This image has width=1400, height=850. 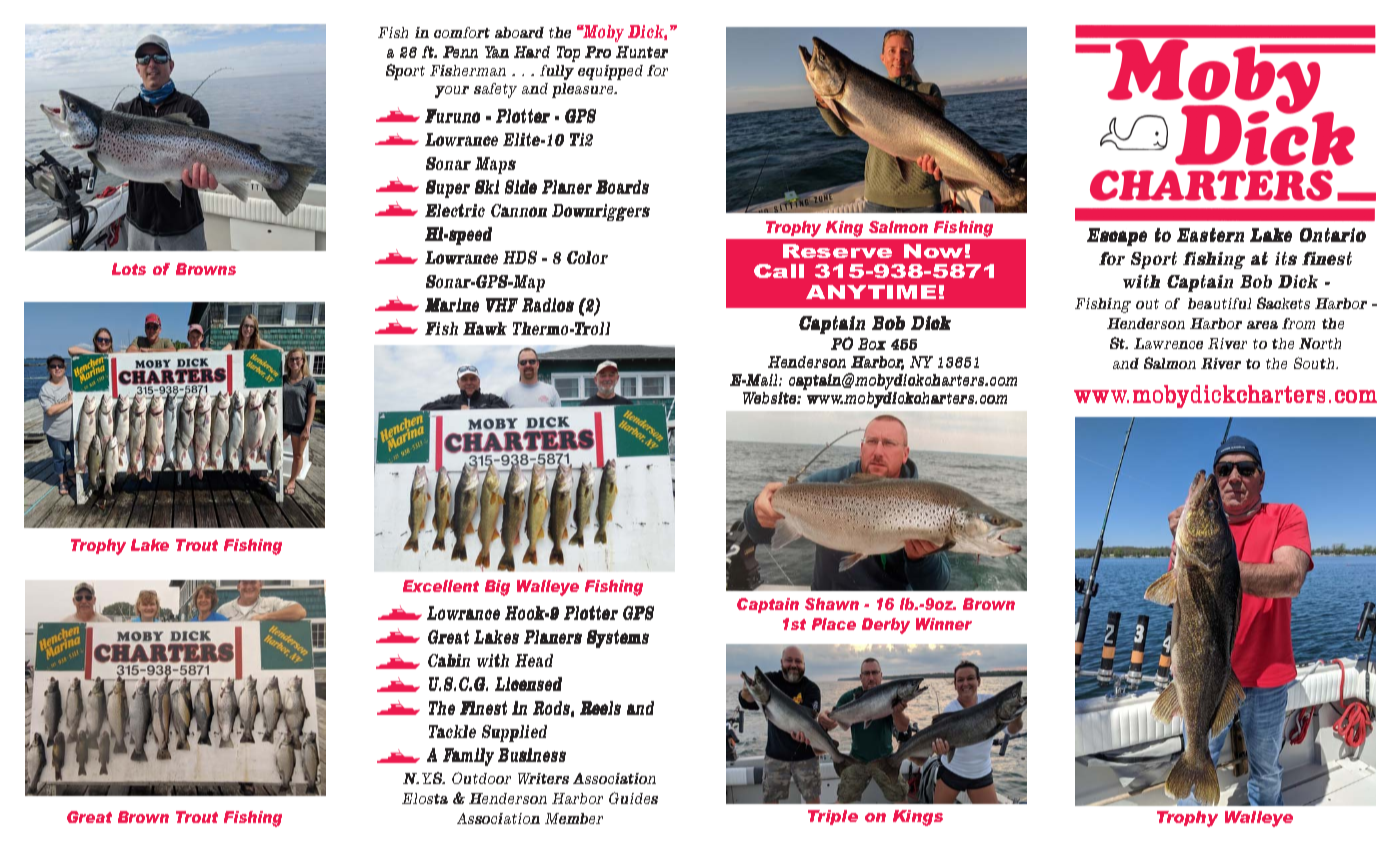 I want to click on ANYTIME, so click(x=871, y=292).
